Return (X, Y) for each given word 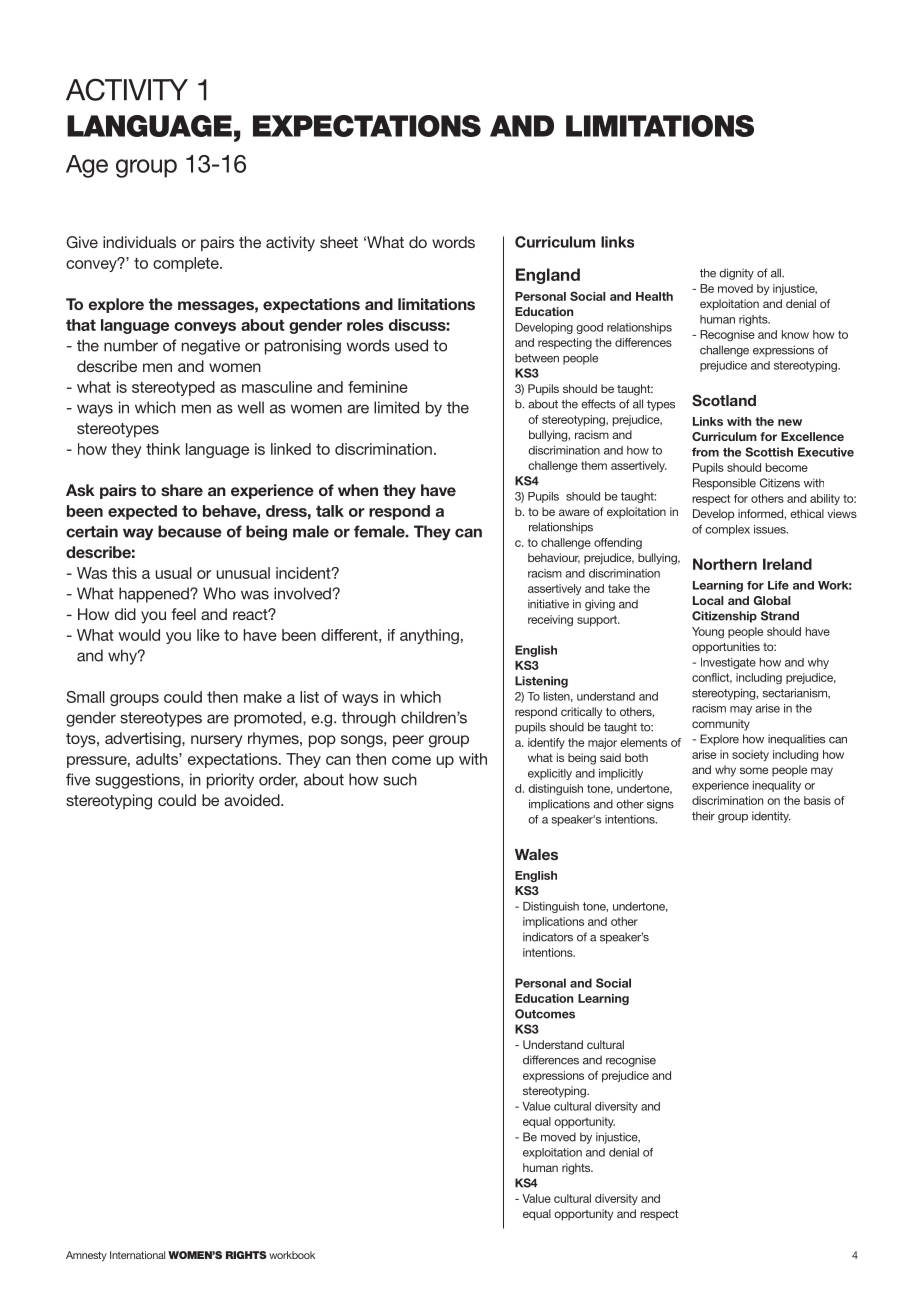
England (548, 276)
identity (771, 817)
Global (772, 600)
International (137, 1255)
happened (155, 595)
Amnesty (86, 1256)
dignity (736, 274)
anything (429, 636)
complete (187, 264)
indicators (548, 937)
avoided (253, 800)
